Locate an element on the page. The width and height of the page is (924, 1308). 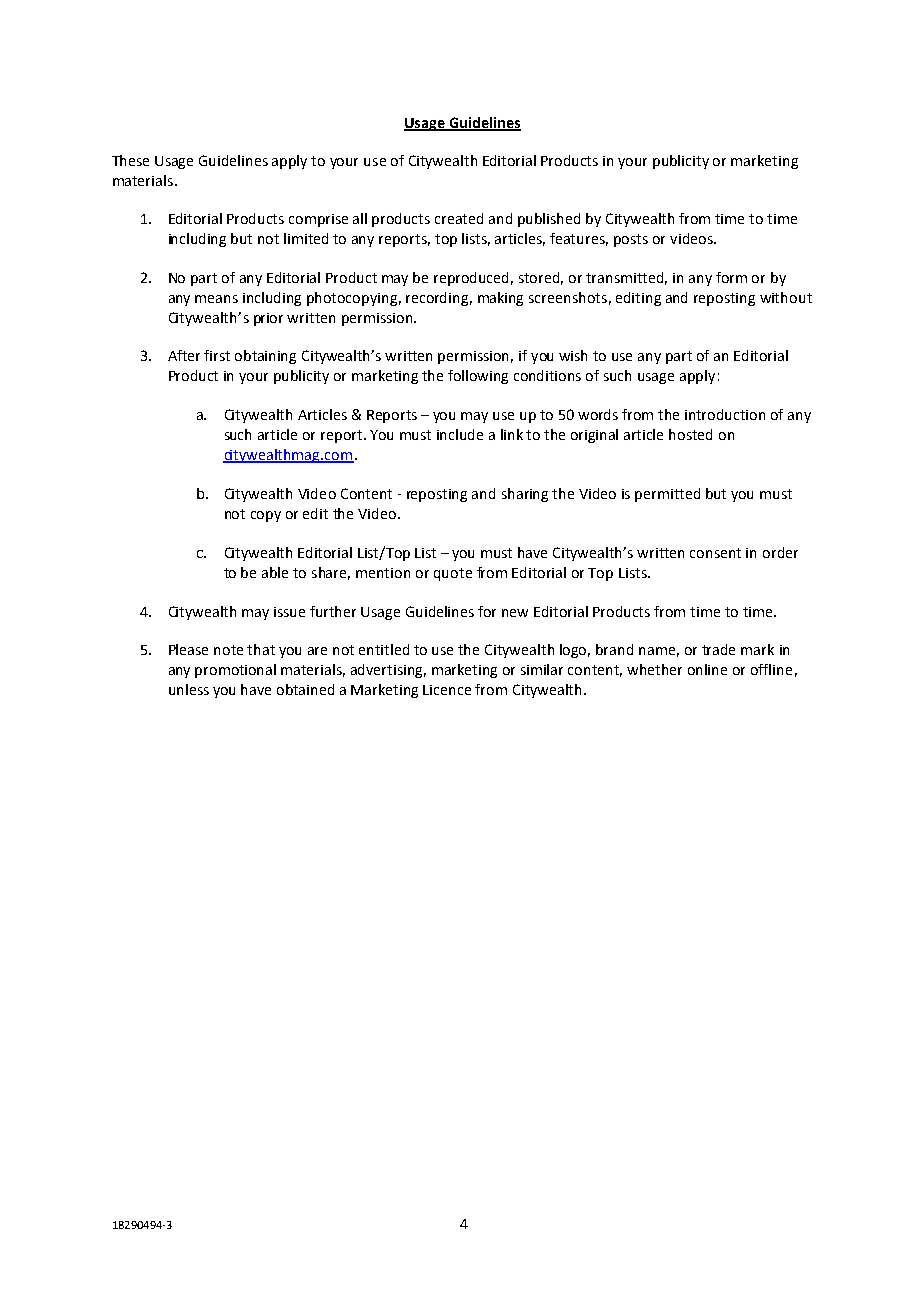
These is located at coordinates (130, 160).
